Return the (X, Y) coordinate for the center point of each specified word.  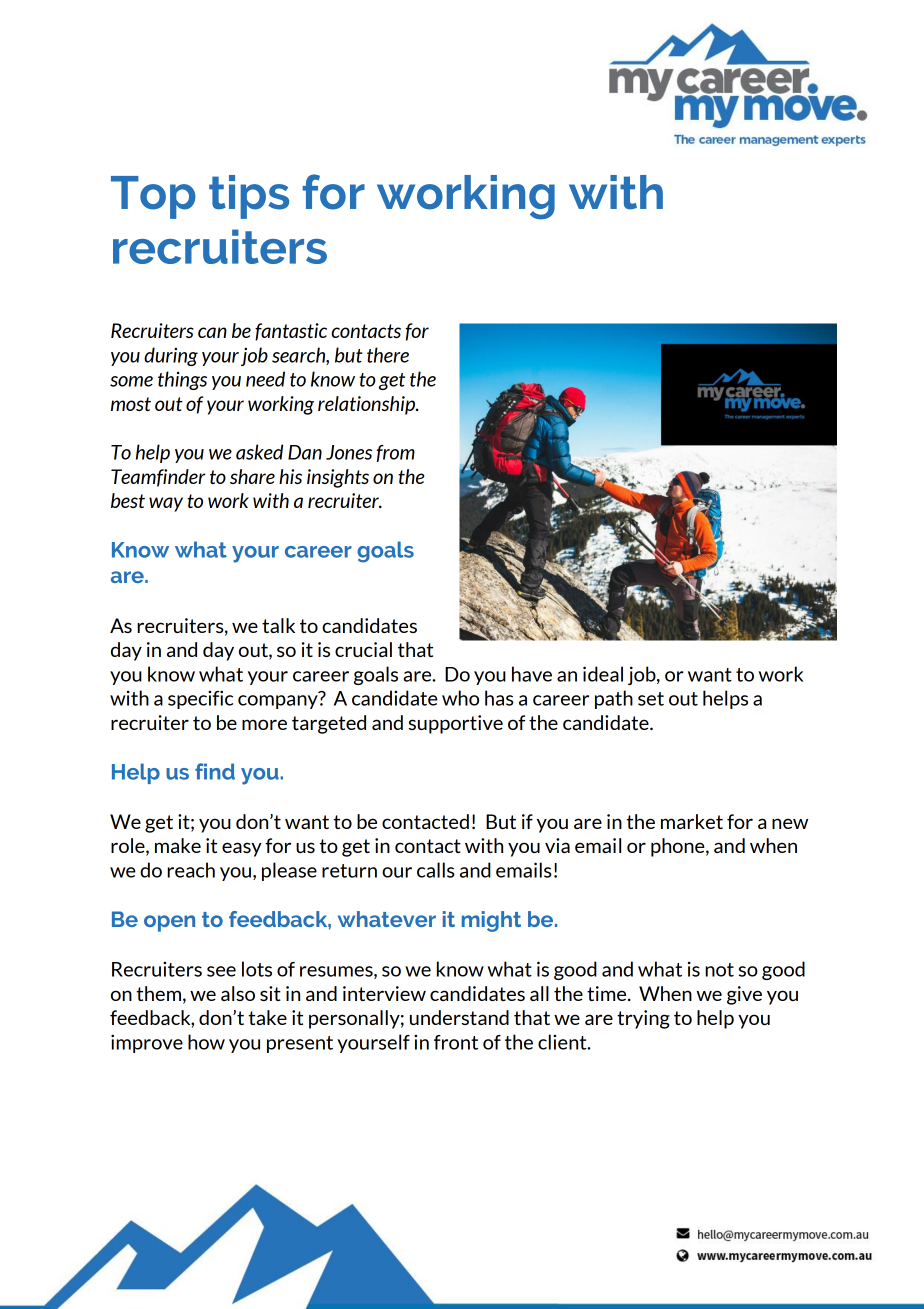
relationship (367, 405)
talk (278, 625)
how (206, 1042)
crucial (363, 649)
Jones (349, 452)
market (692, 821)
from (396, 453)
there (388, 355)
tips (249, 197)
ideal (603, 674)
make (178, 845)
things (182, 380)
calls (436, 870)
